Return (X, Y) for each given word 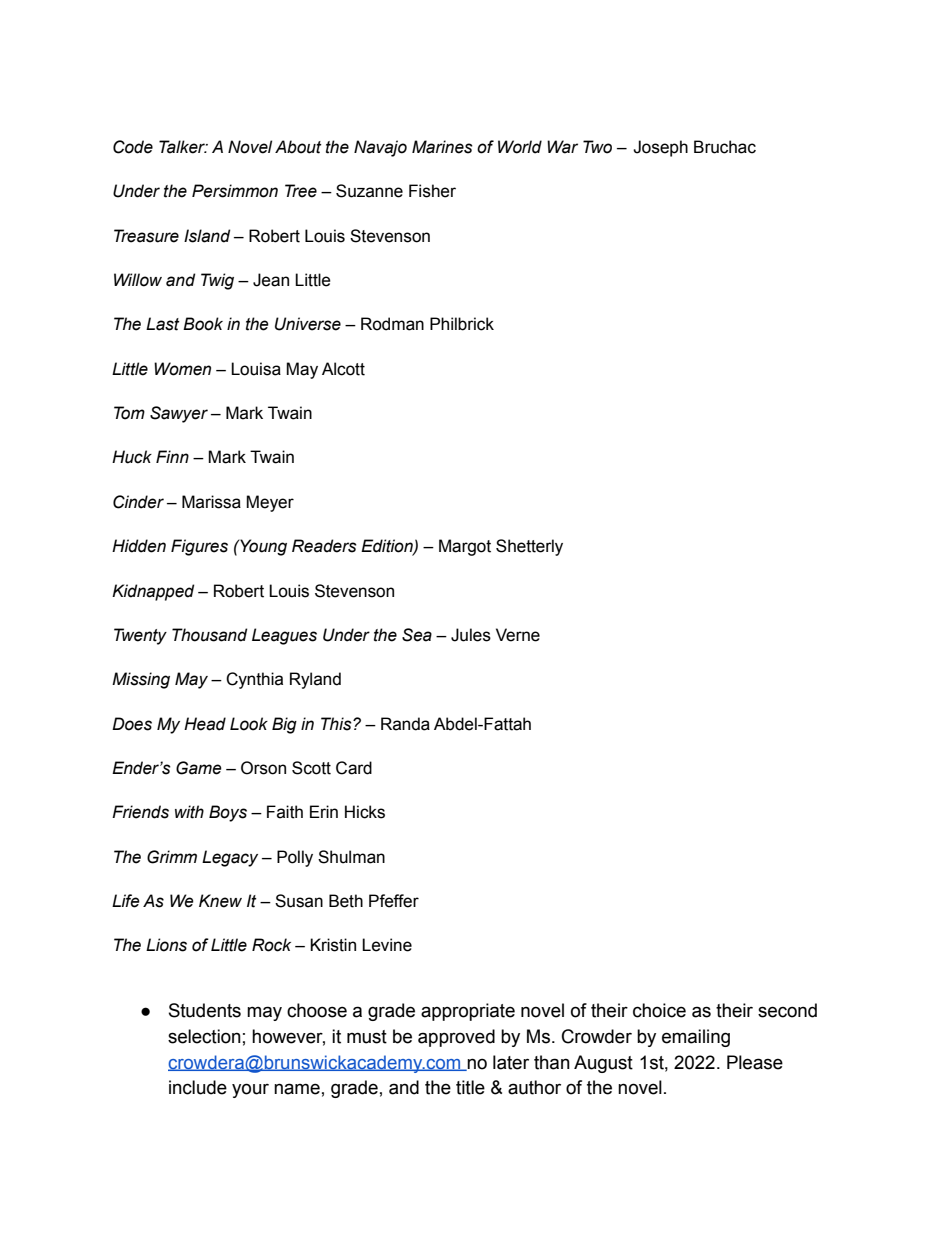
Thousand (209, 635)
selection (204, 1036)
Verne (518, 635)
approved (456, 1038)
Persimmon (235, 191)
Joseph (660, 148)
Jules (471, 635)
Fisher (432, 191)
